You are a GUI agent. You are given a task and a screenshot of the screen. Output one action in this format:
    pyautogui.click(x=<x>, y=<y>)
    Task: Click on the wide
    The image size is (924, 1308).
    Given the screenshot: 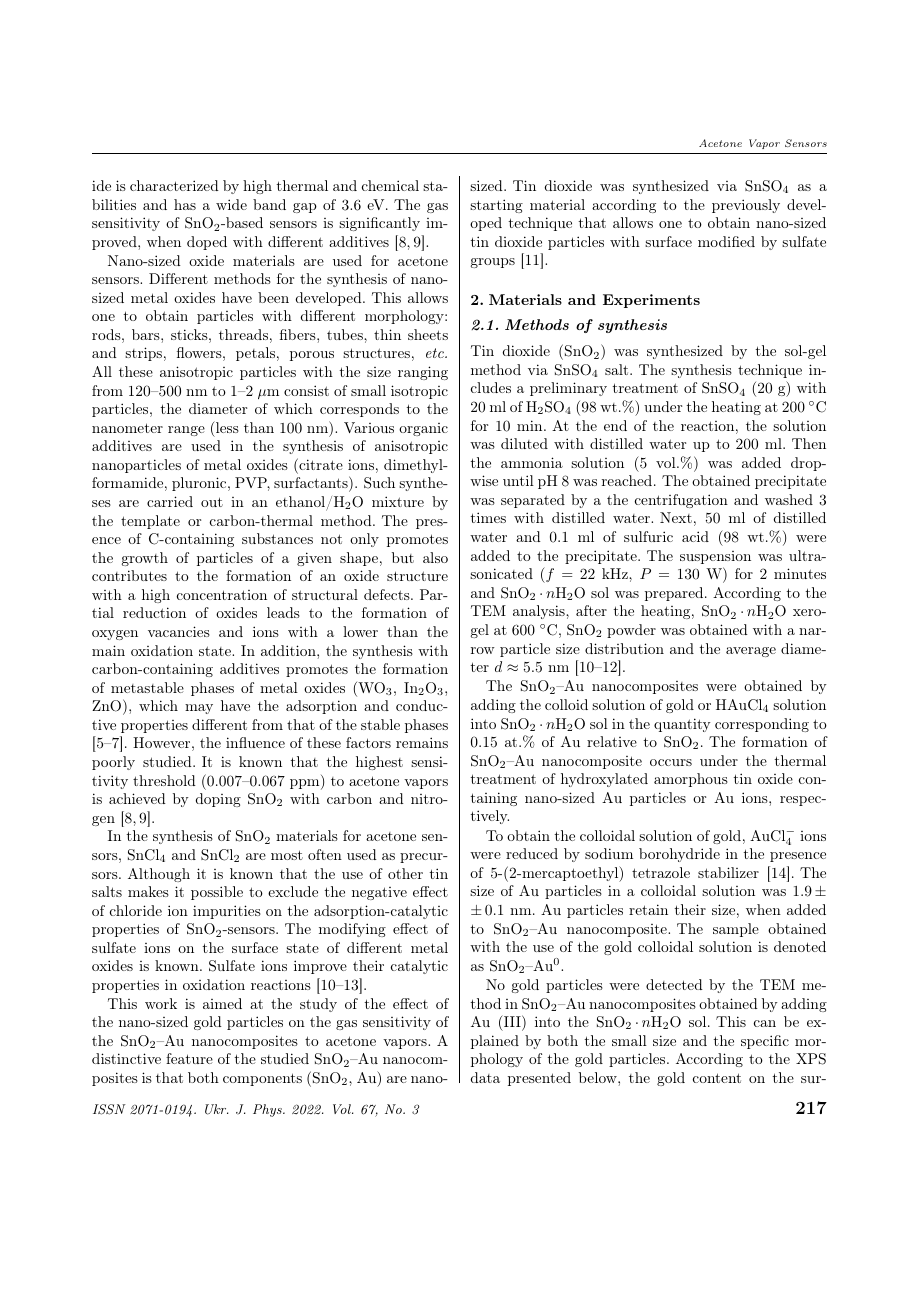 What is the action you would take?
    pyautogui.click(x=231, y=204)
